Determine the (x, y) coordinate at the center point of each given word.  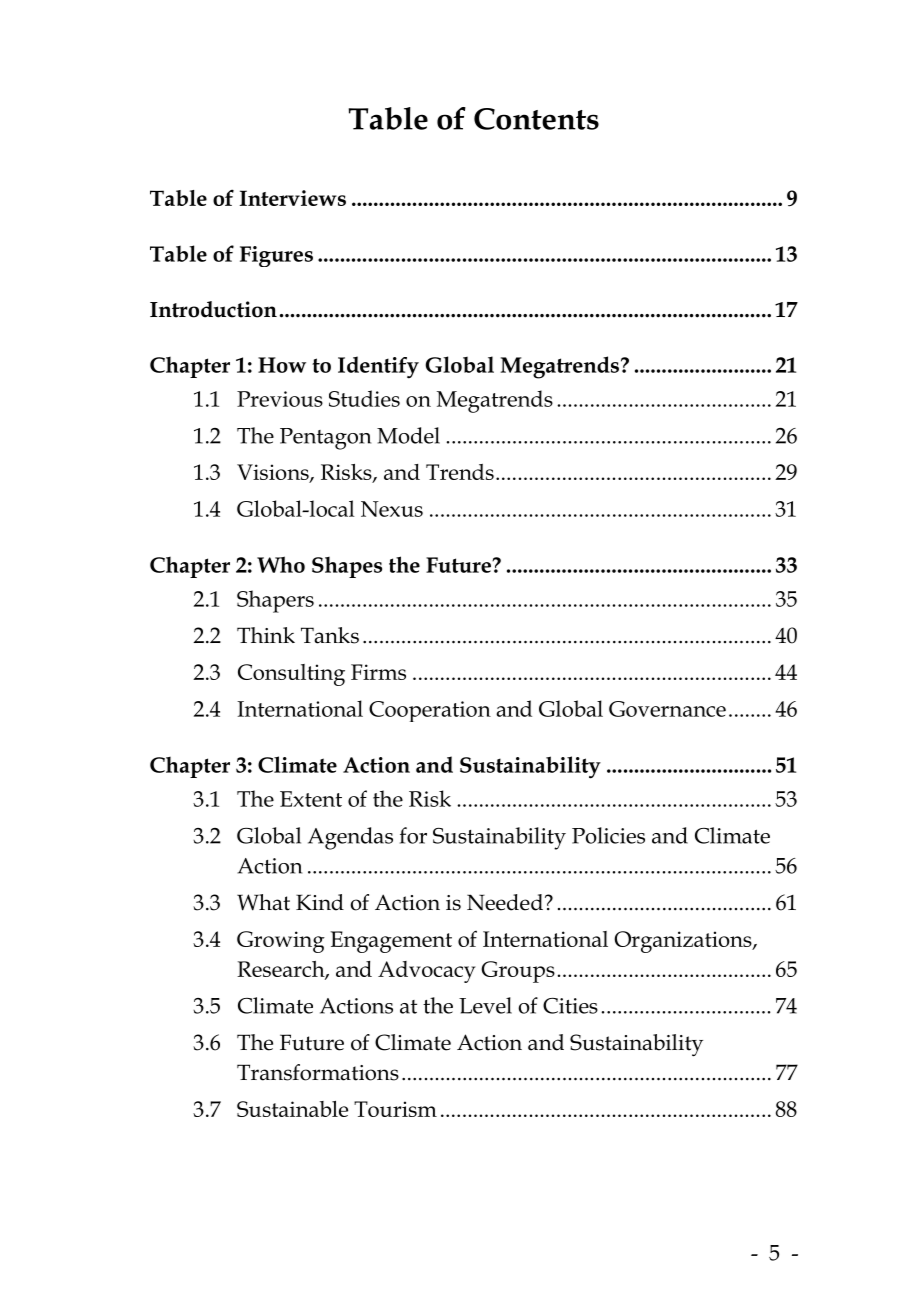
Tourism (395, 1109)
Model (408, 435)
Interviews (293, 198)
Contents (536, 119)
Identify (378, 367)
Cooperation (430, 711)
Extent (311, 799)
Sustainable (292, 1109)
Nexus (392, 509)
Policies (608, 835)
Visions (274, 473)
